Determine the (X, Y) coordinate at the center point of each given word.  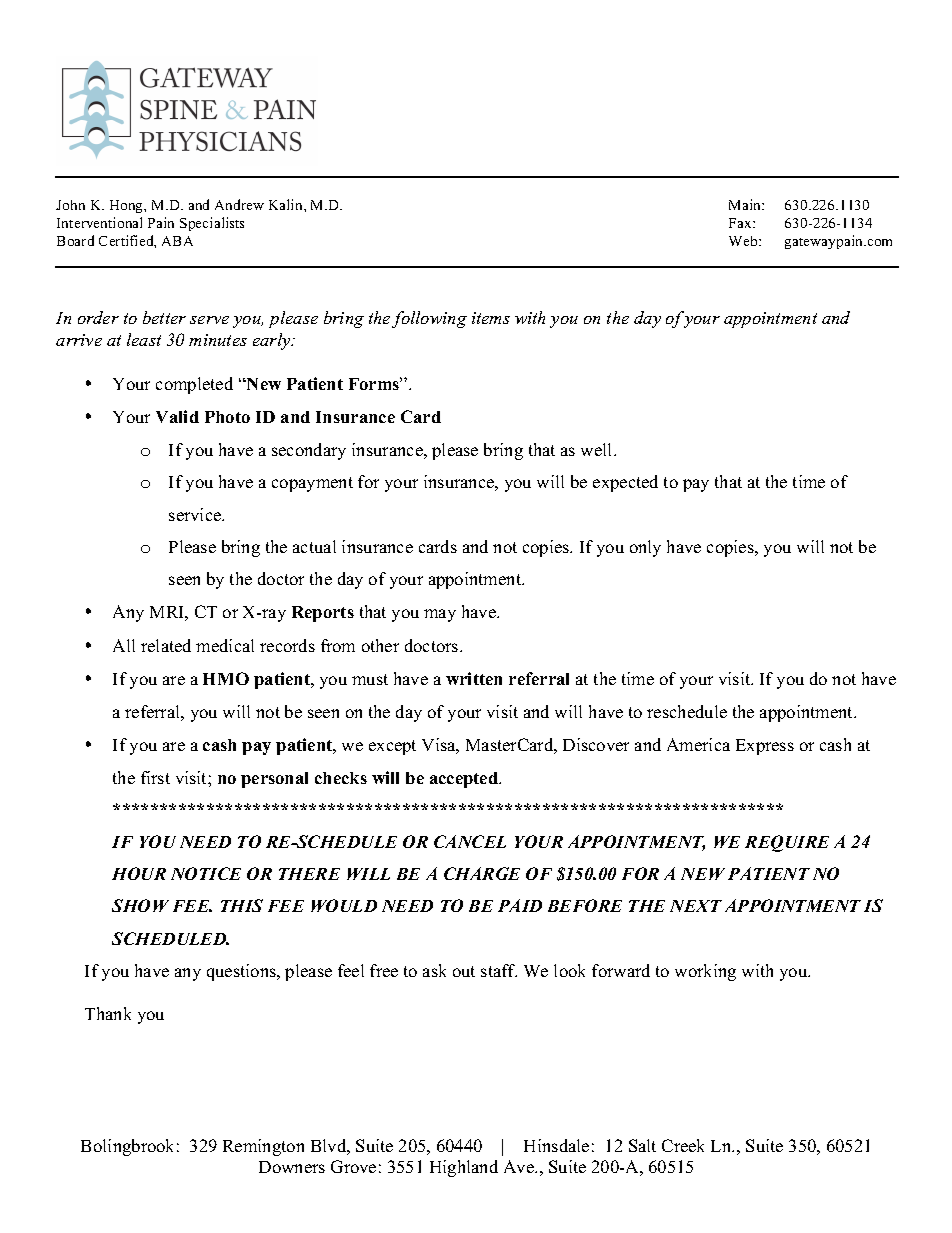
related (166, 645)
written (474, 678)
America (698, 744)
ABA (177, 241)
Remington (263, 1147)
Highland (464, 1168)
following (429, 319)
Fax (741, 223)
